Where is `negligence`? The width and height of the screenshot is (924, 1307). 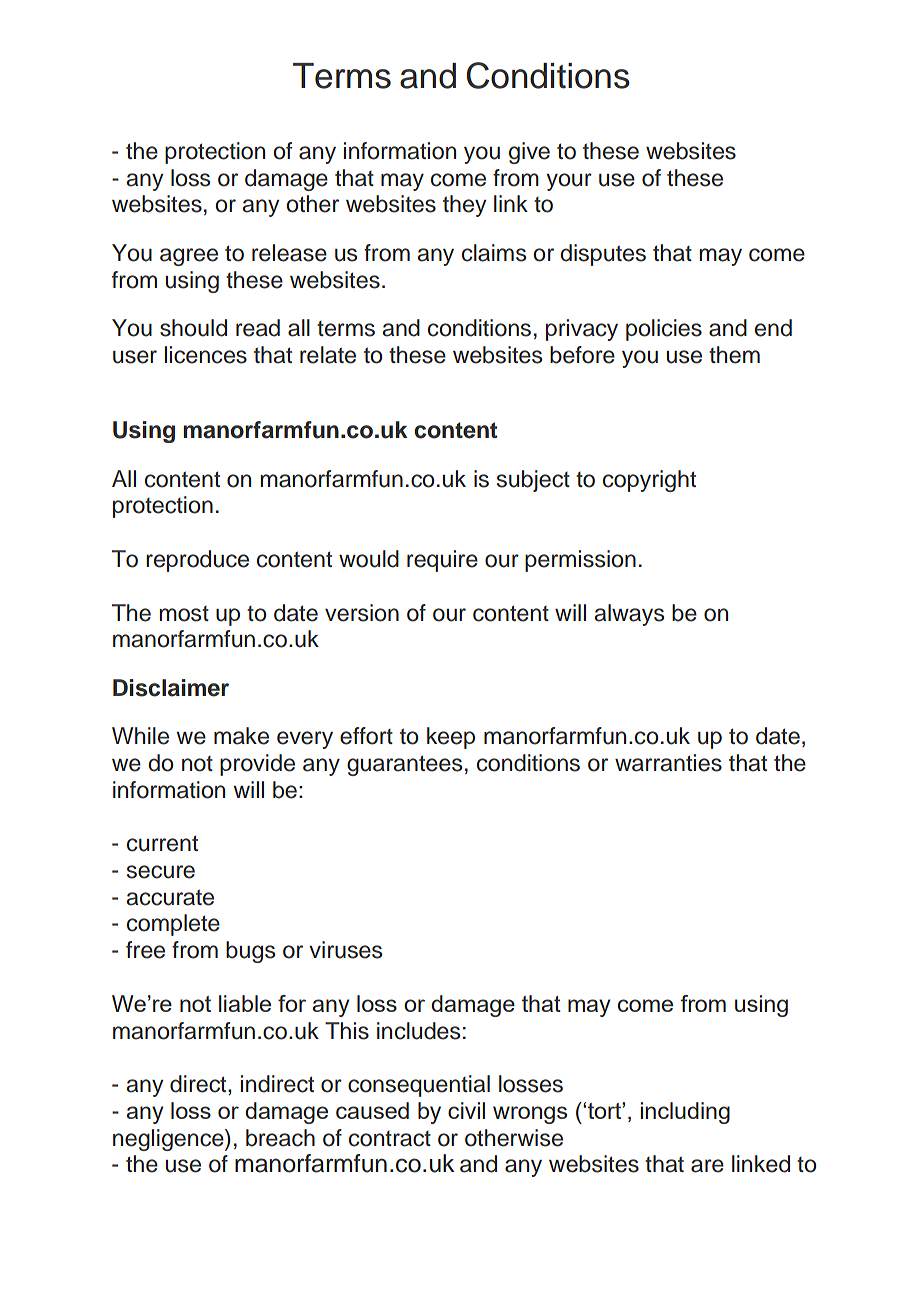 negligence is located at coordinates (169, 1140).
